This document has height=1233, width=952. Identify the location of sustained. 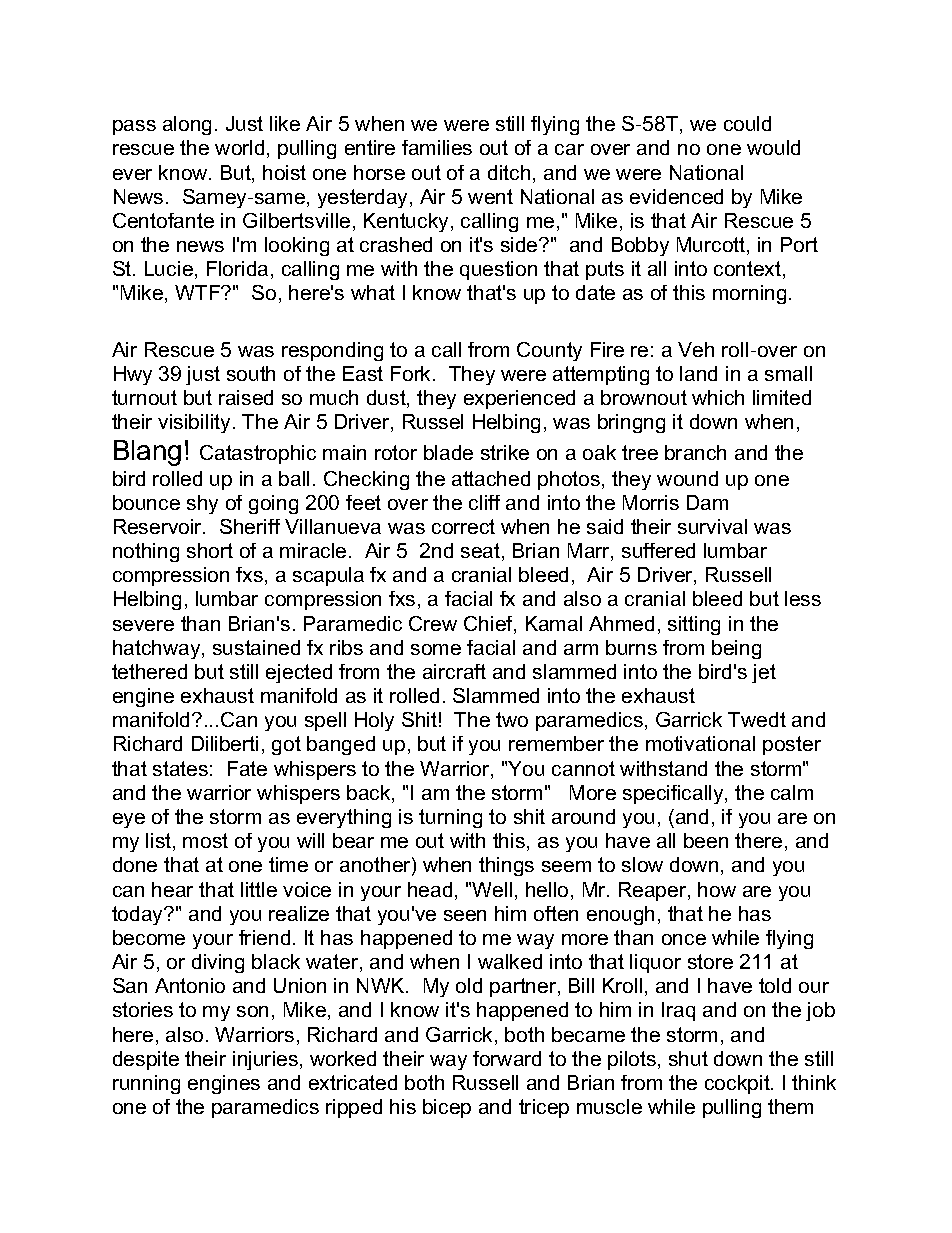
(256, 647).
